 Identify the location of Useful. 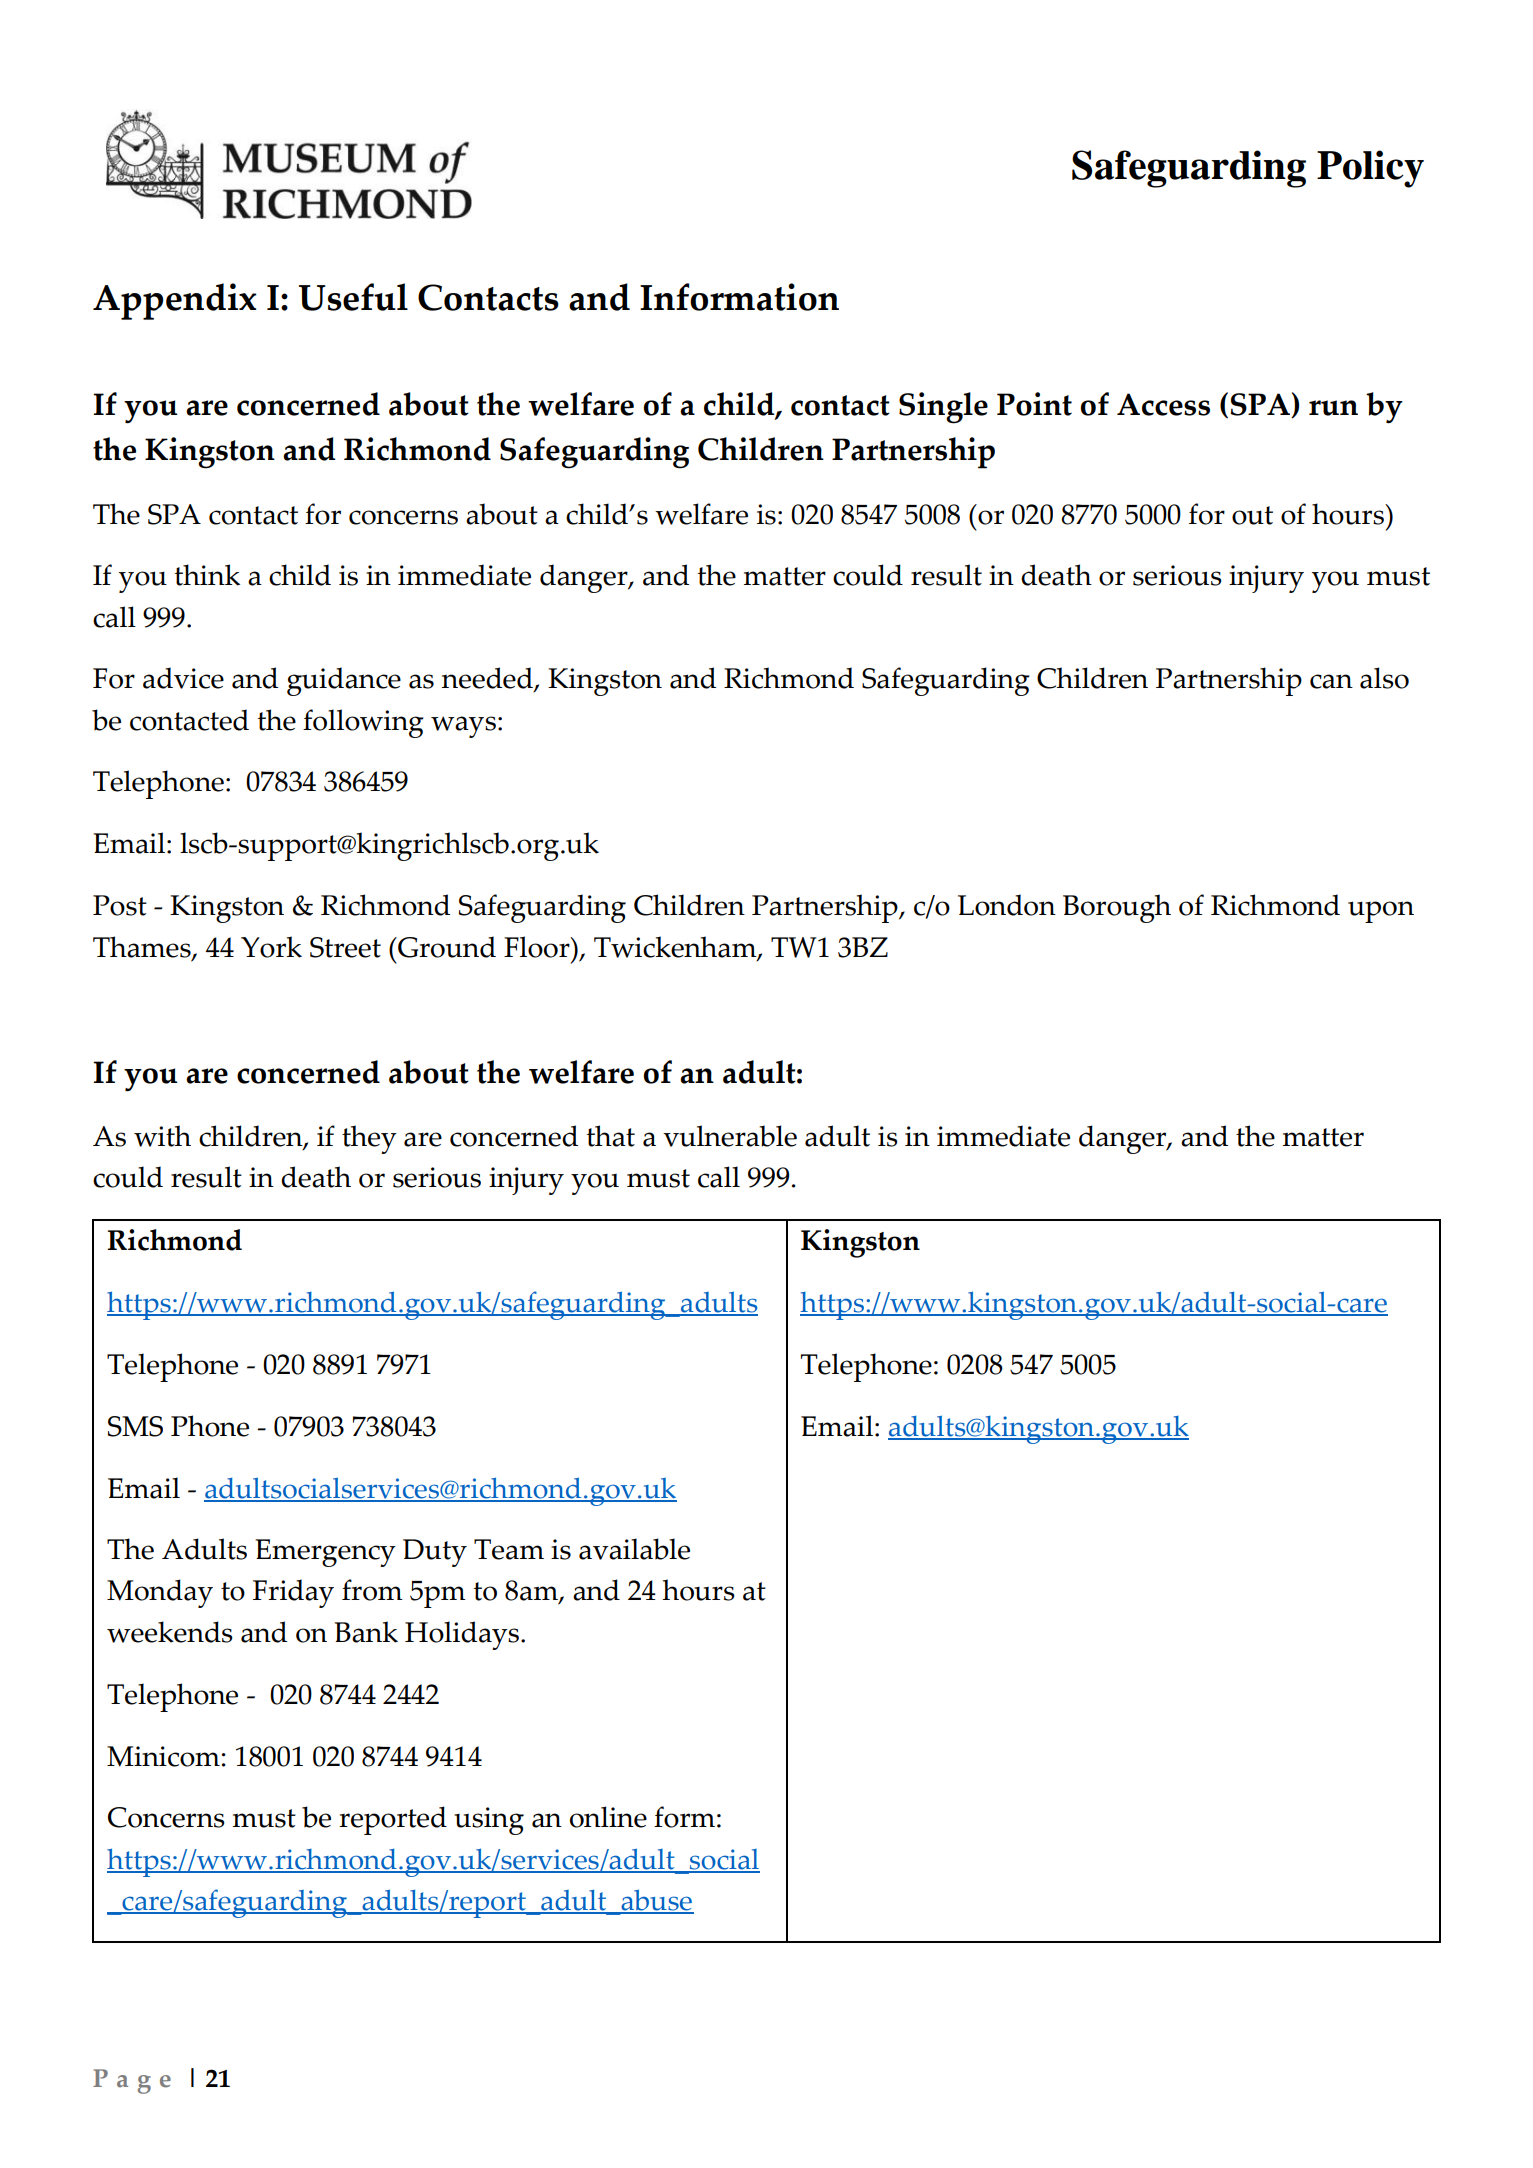
(353, 297).
